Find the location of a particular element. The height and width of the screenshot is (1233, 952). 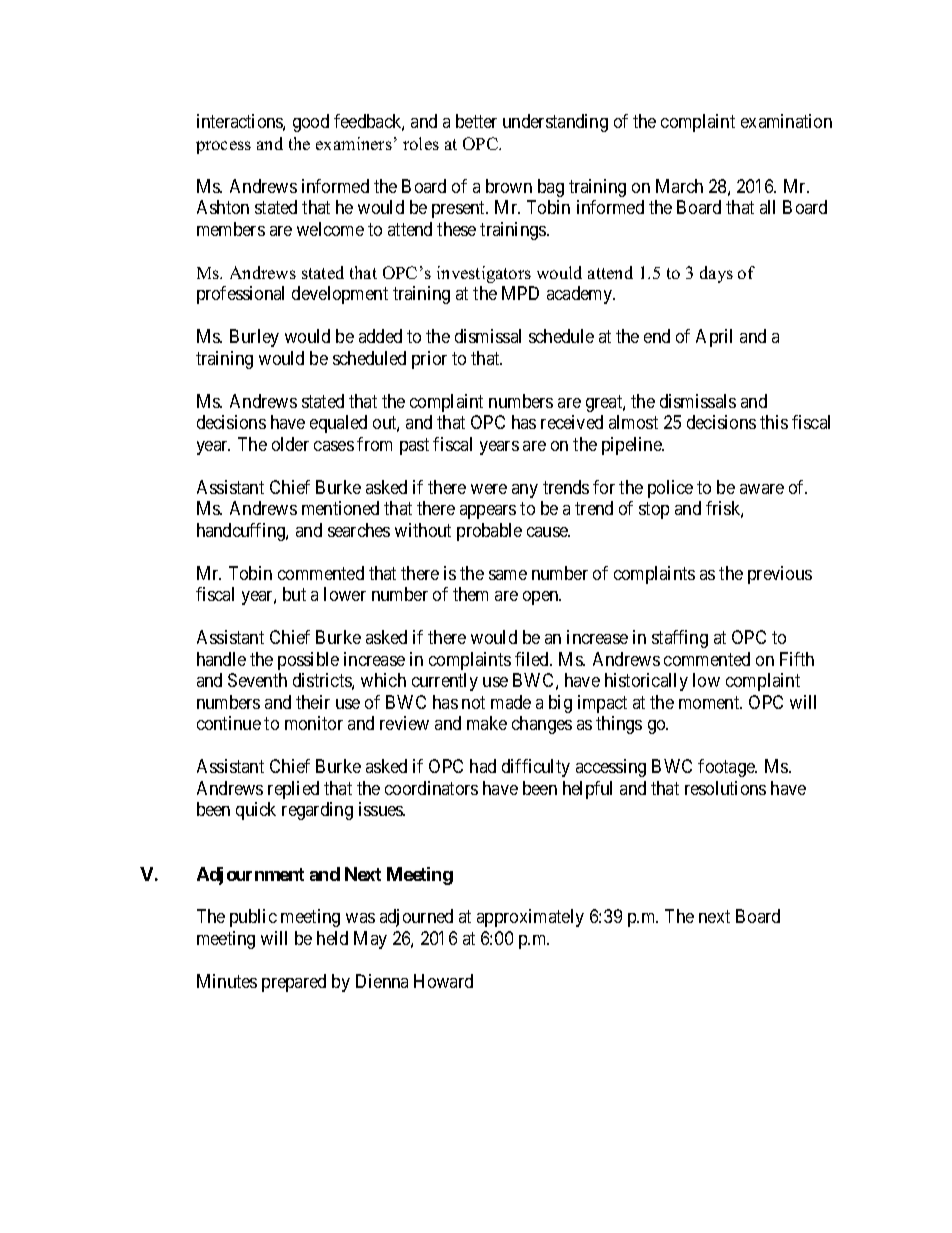

MPD is located at coordinates (520, 293).
